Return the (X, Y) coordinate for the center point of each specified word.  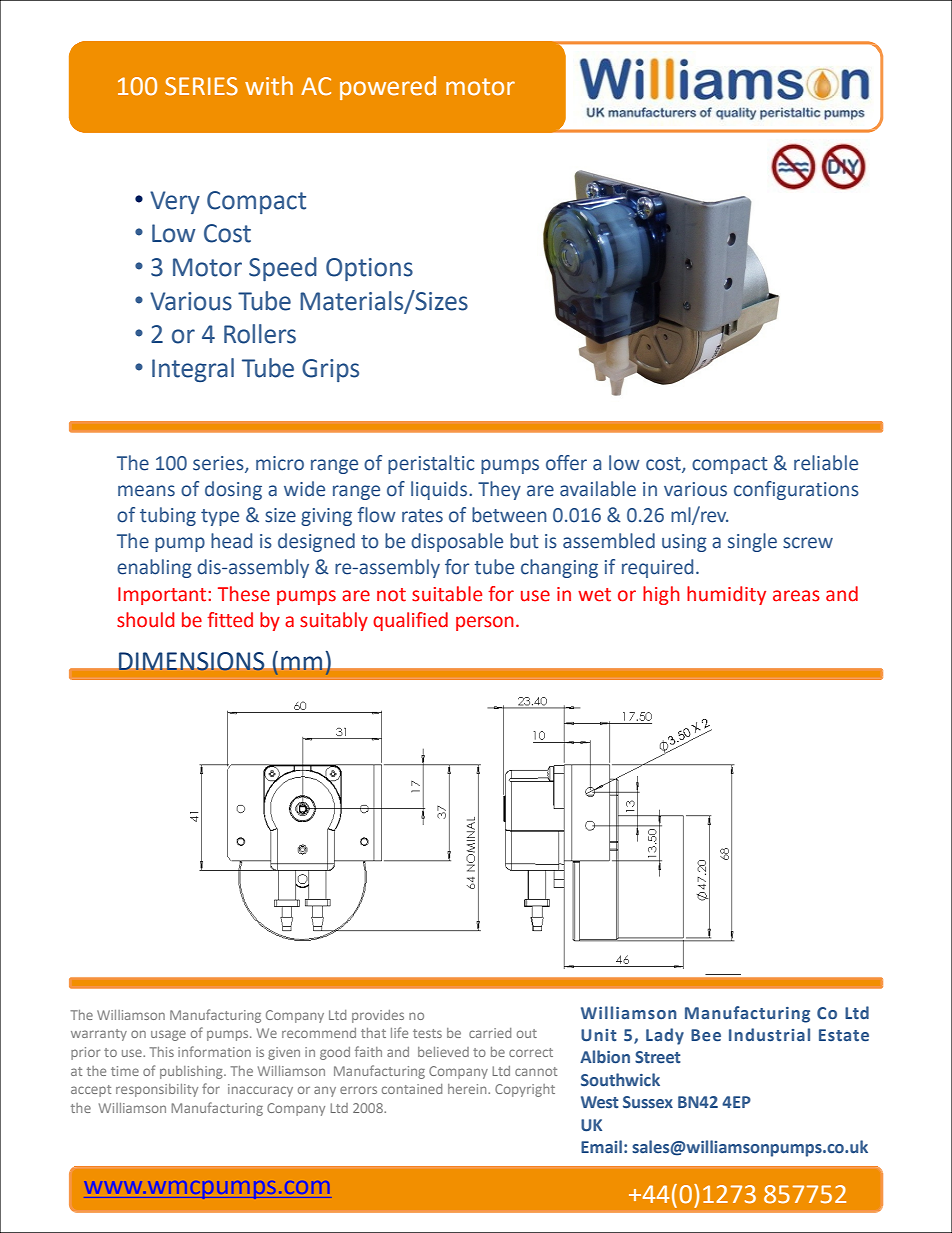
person (485, 623)
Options (369, 269)
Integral (193, 370)
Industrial (769, 1035)
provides (378, 1016)
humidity (726, 595)
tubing (168, 516)
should (145, 620)
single (752, 542)
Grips (330, 370)
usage (168, 1035)
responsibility (157, 1090)
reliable (826, 463)
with (269, 86)
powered (388, 88)
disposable (457, 542)
